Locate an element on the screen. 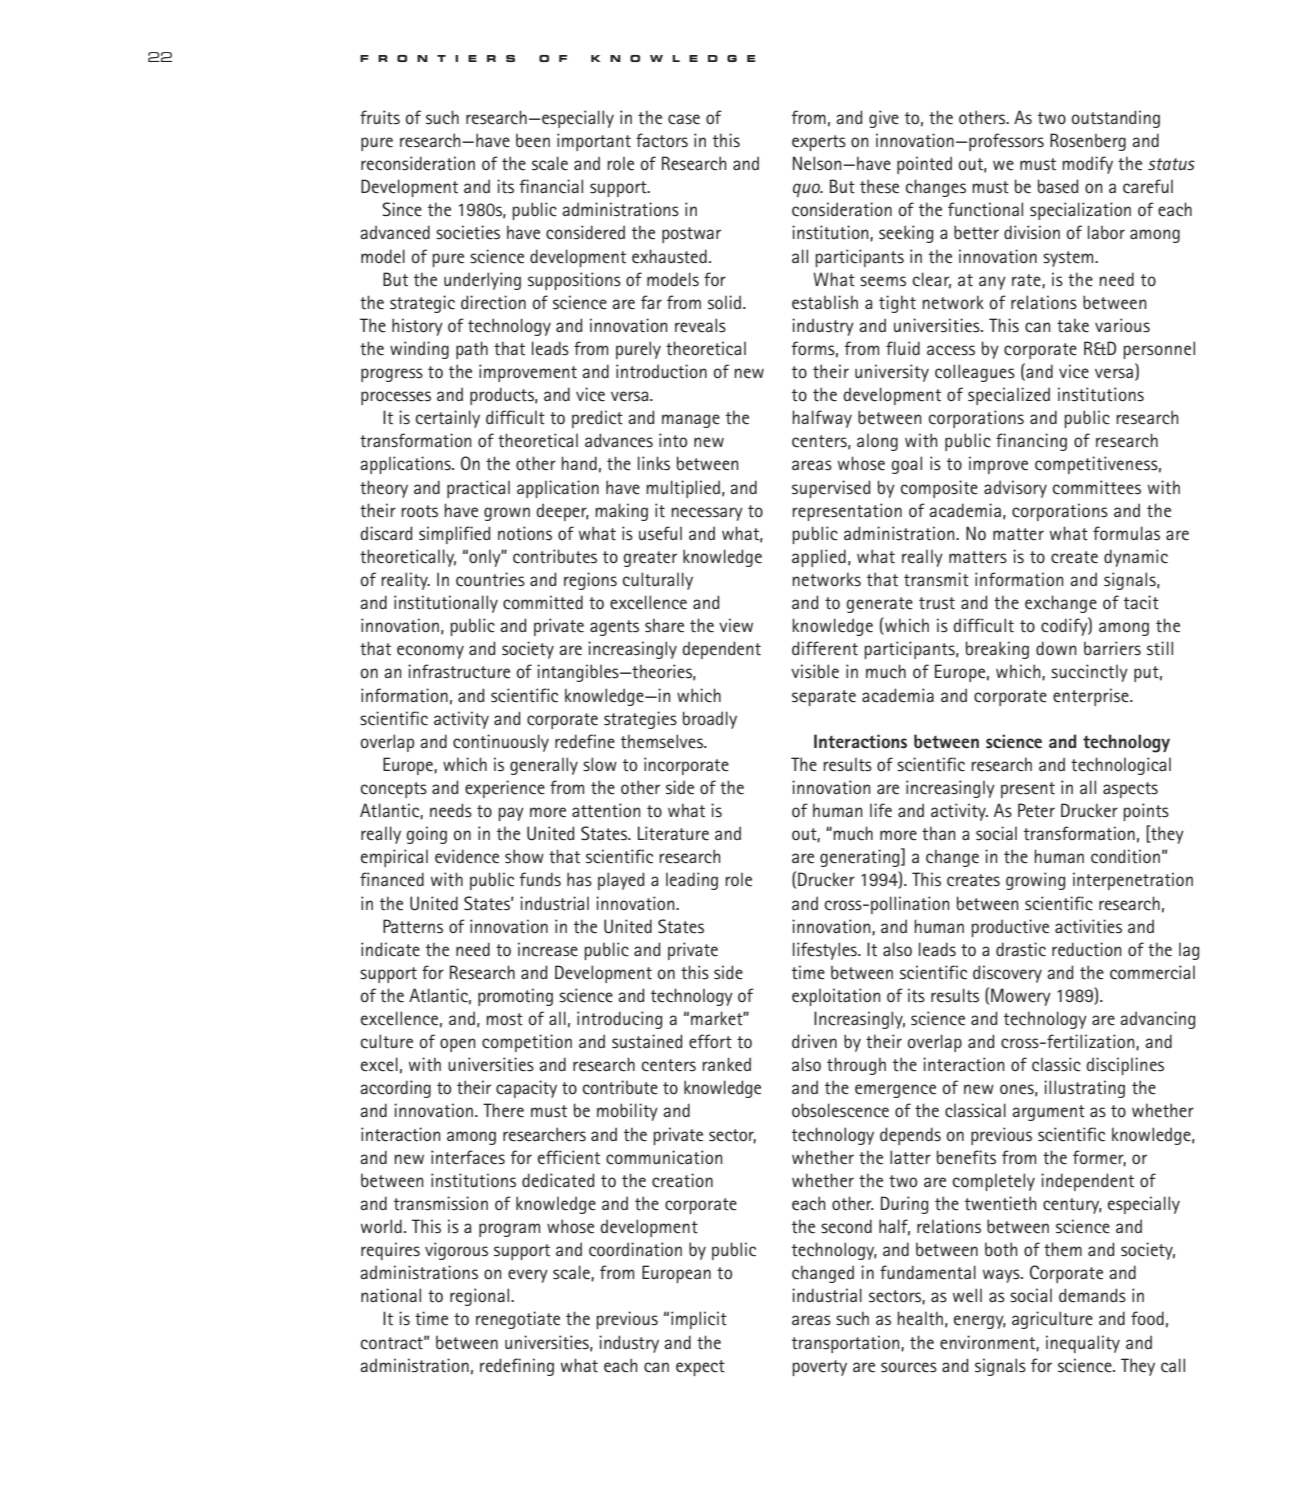 This screenshot has height=1501, width=1310. inequality is located at coordinates (1083, 1344).
